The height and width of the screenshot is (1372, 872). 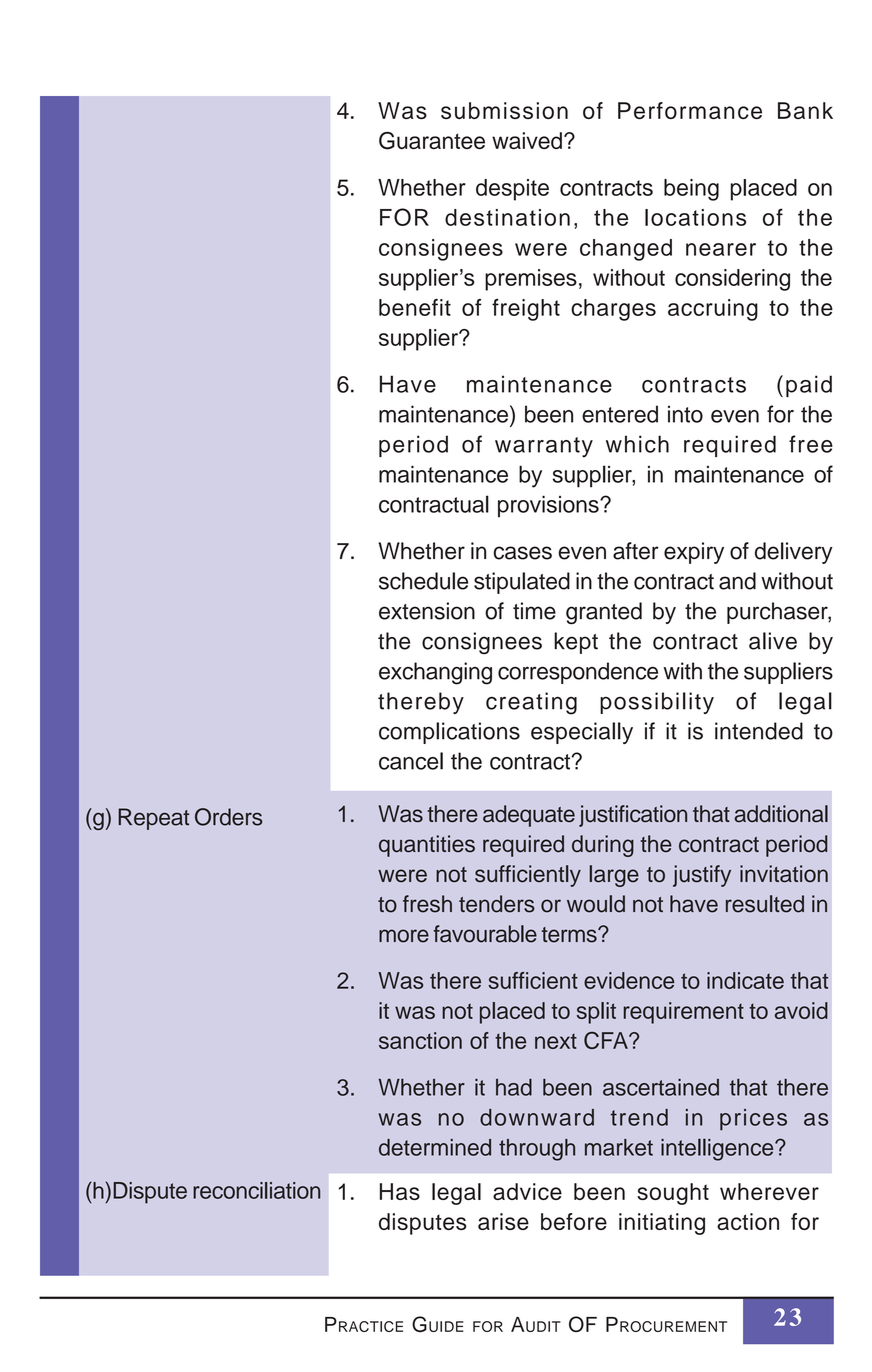 What do you see at coordinates (432, 141) in the screenshot?
I see `Guarantee` at bounding box center [432, 141].
